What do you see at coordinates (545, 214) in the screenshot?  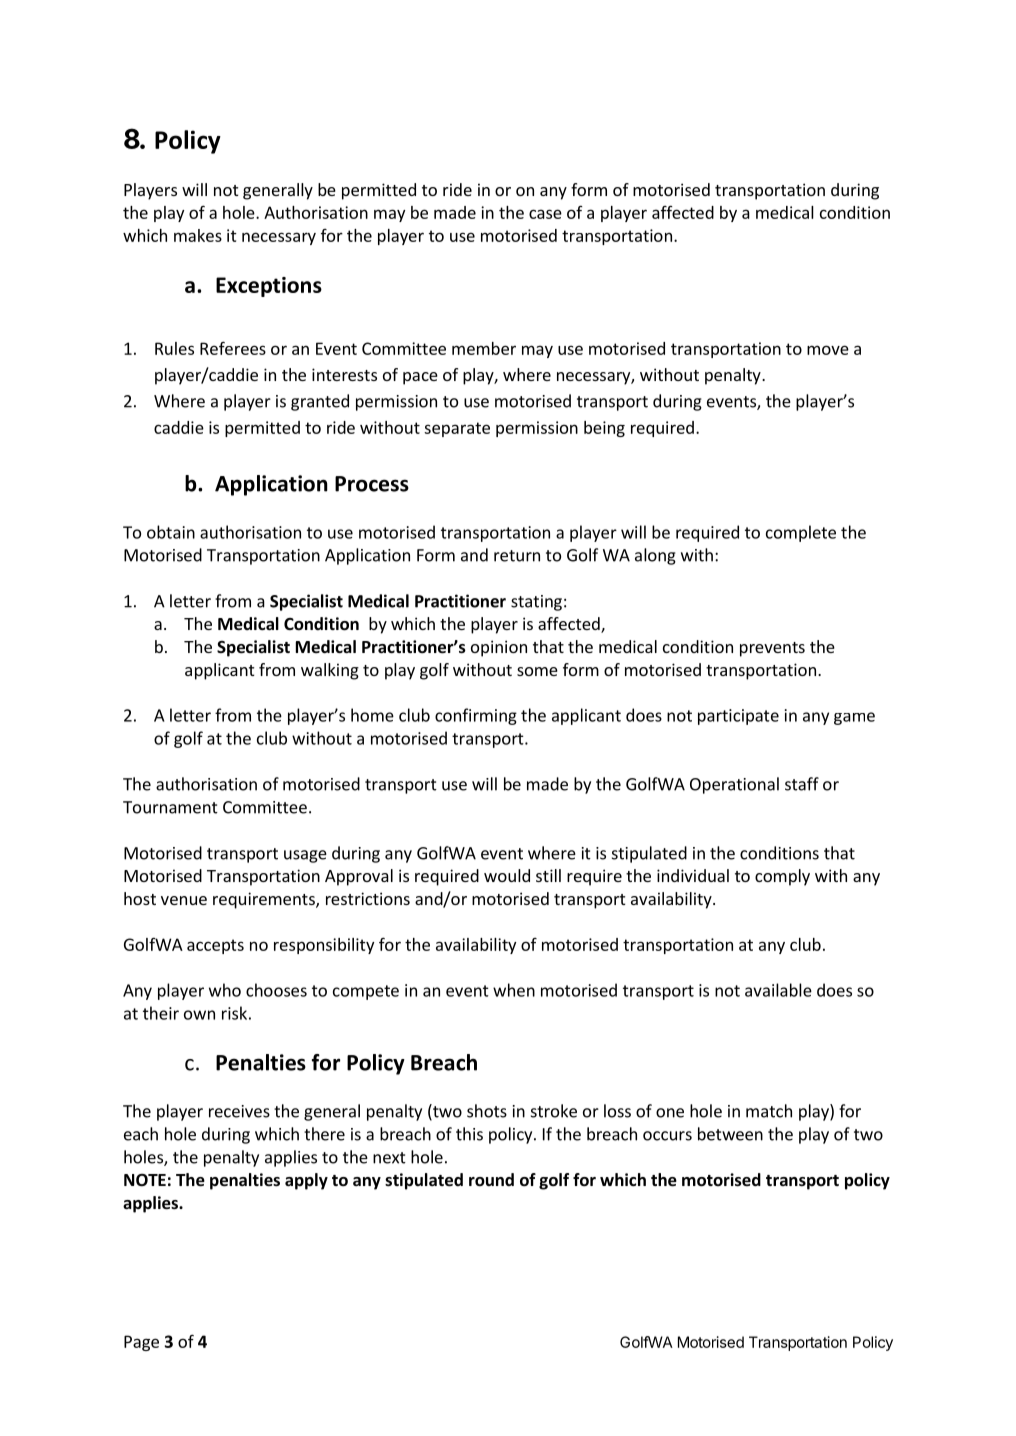 I see `case` at bounding box center [545, 214].
